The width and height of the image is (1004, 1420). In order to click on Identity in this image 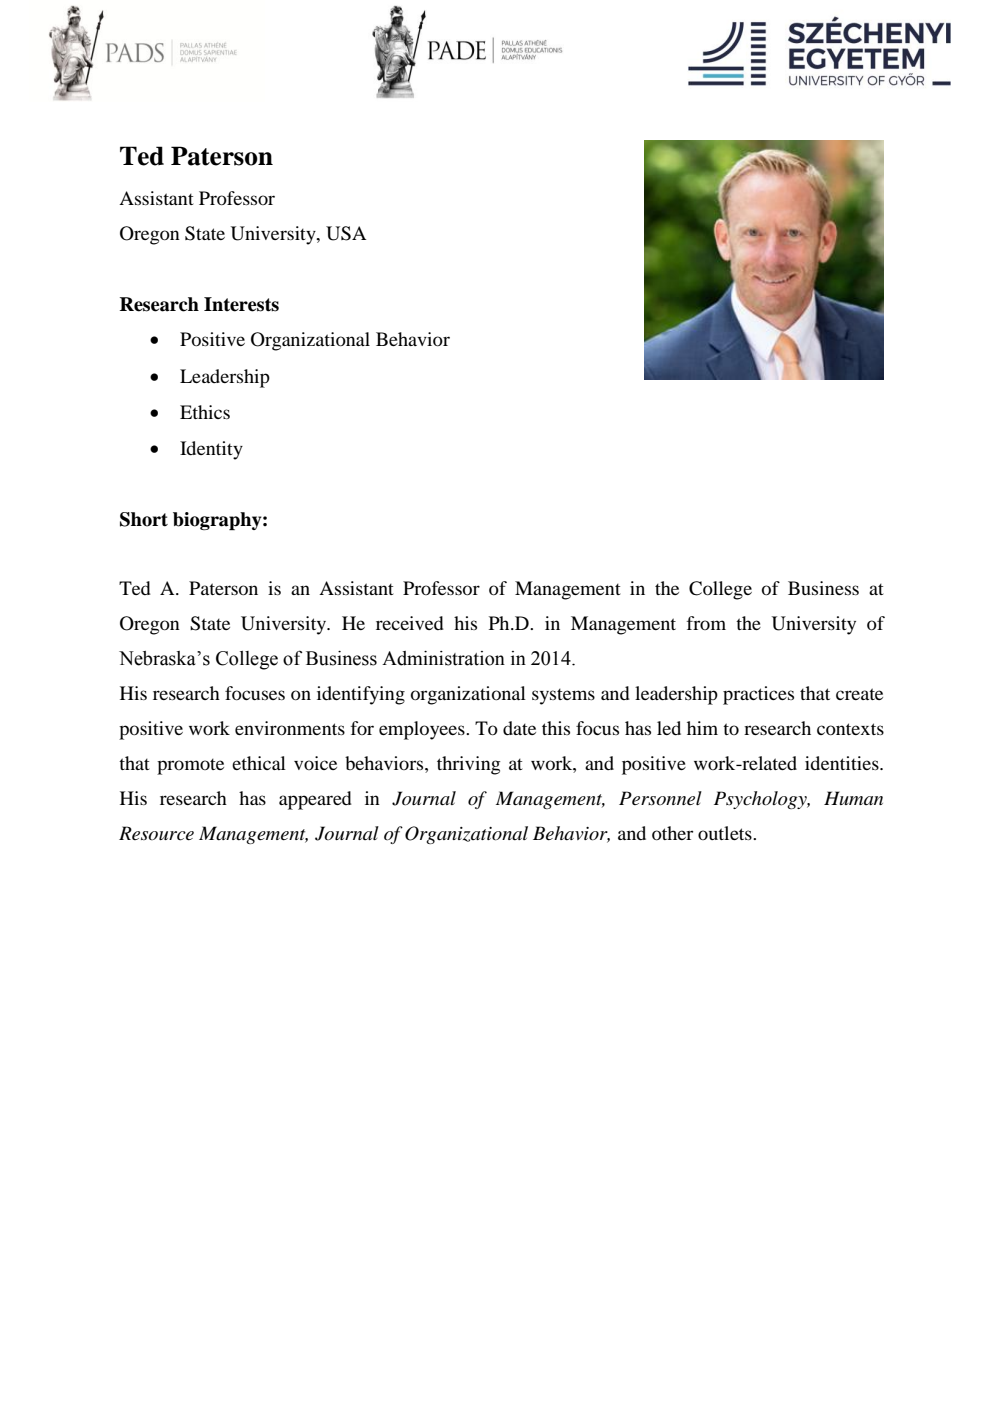, I will do `click(211, 450)`.
